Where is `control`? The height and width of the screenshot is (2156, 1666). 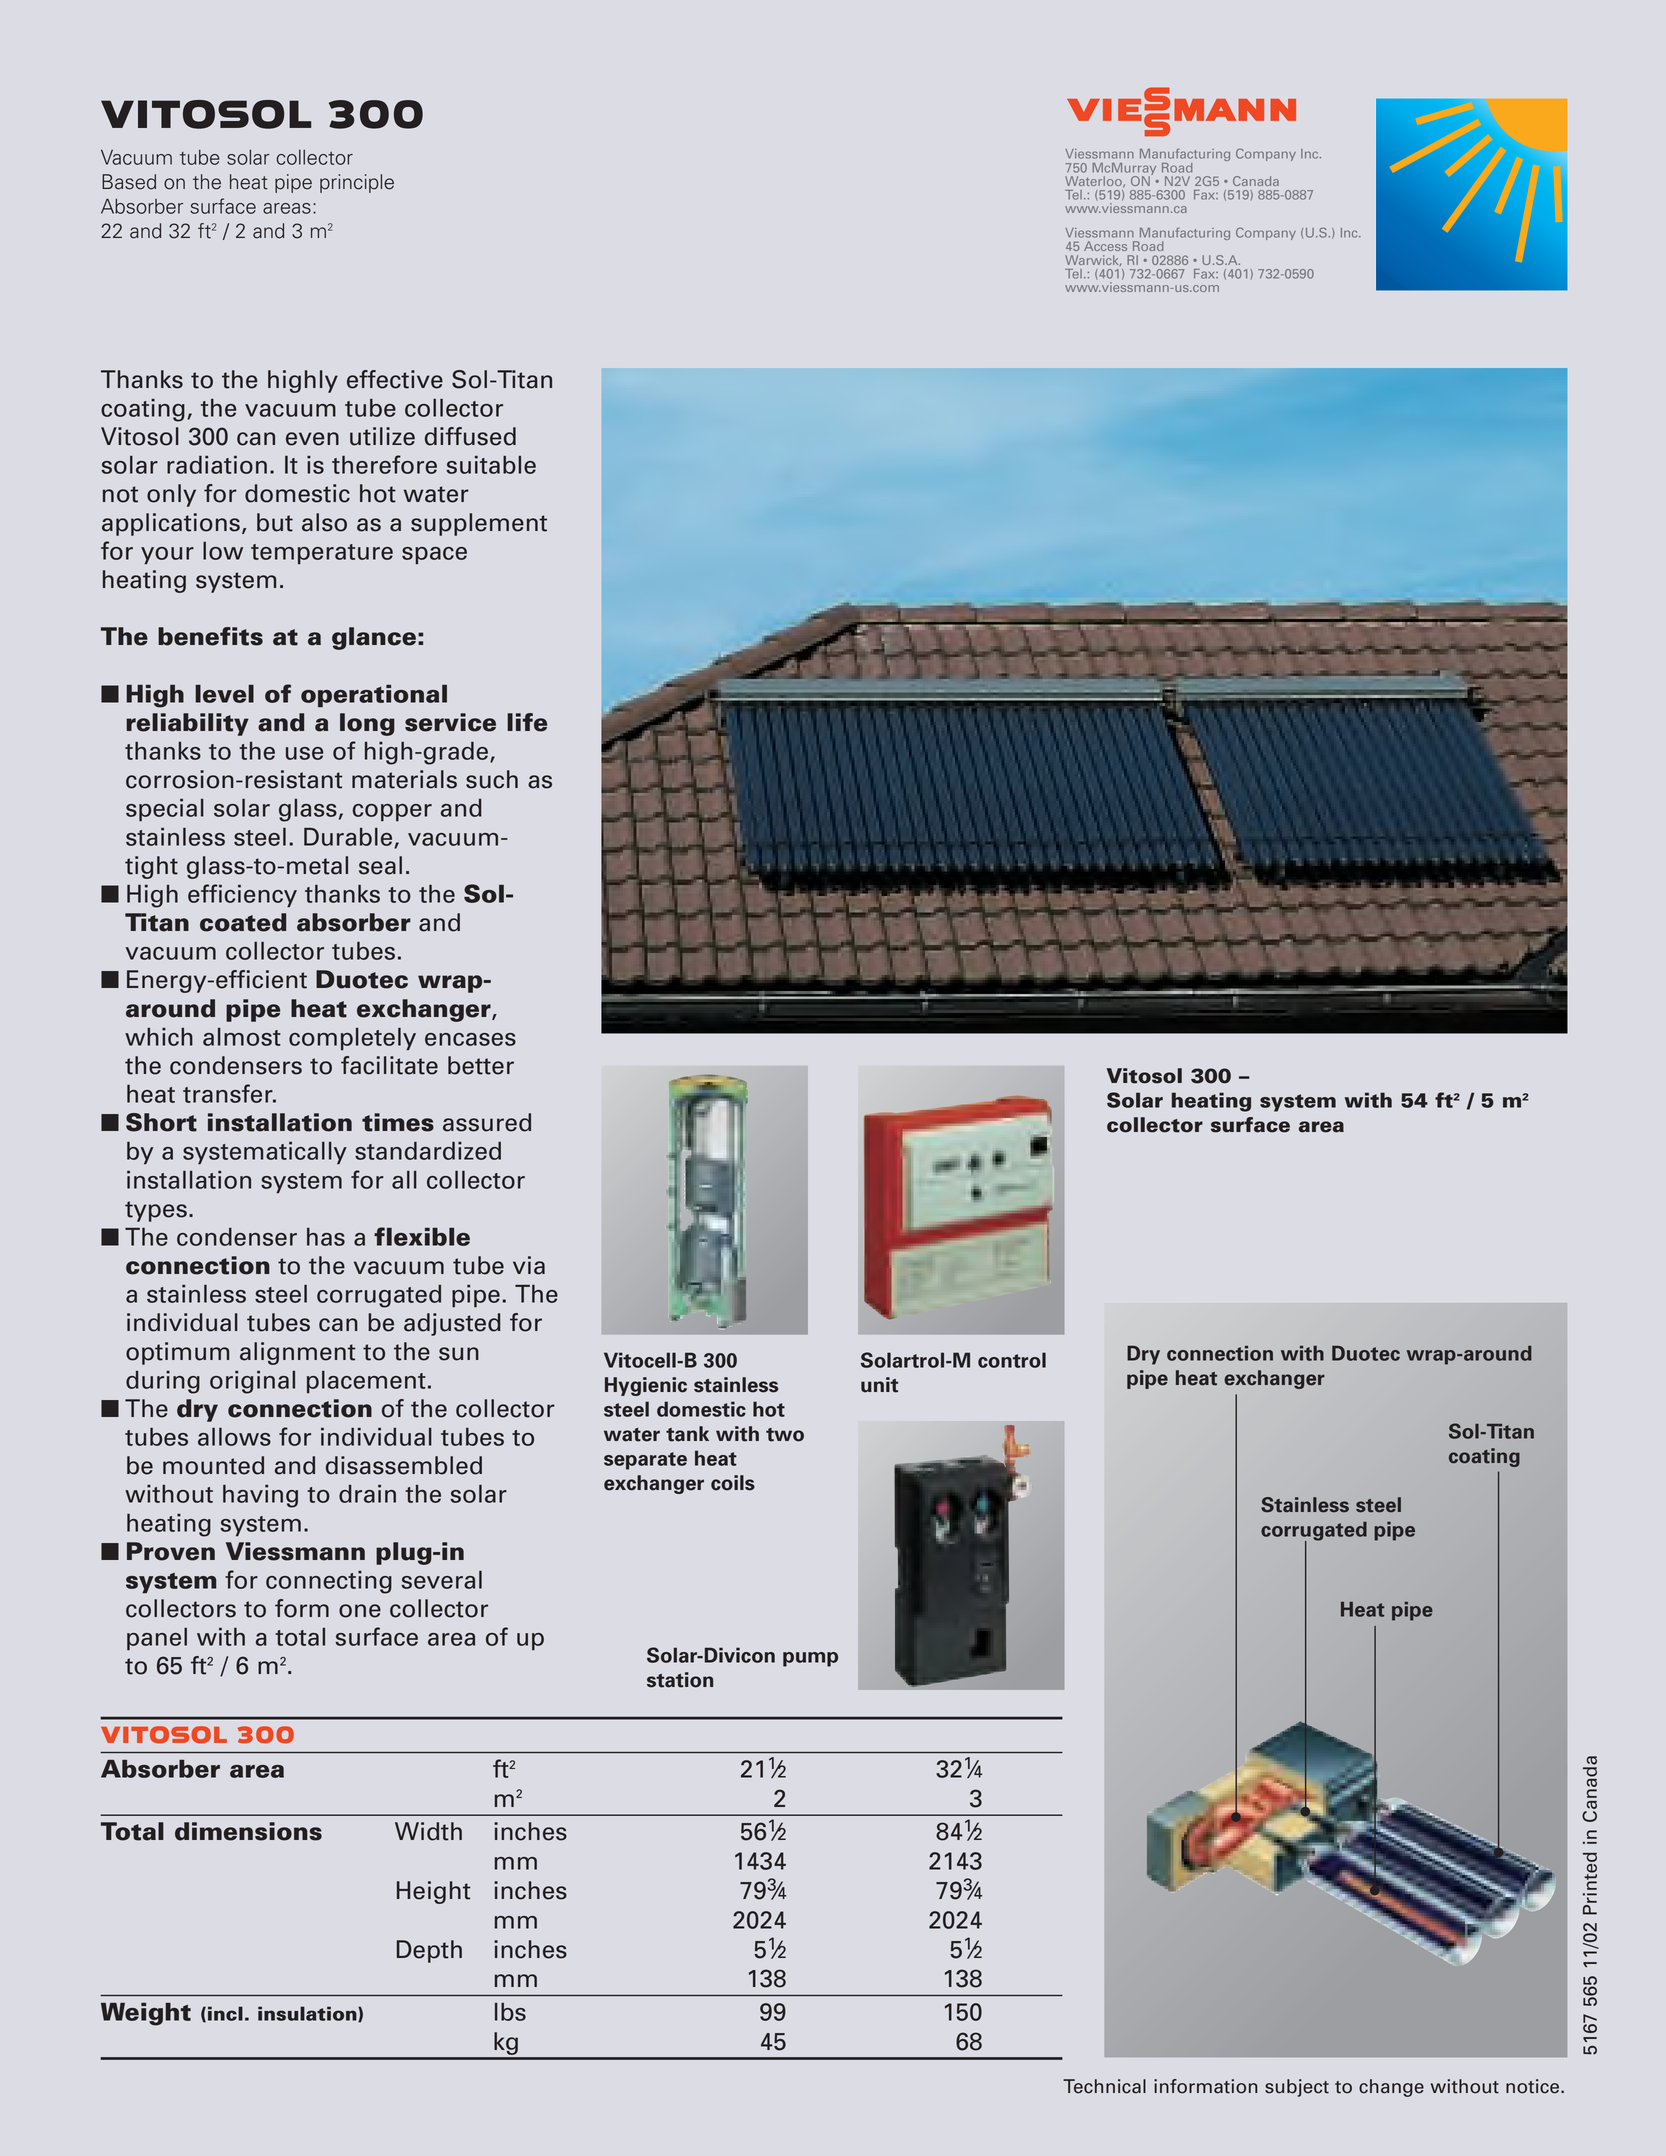
control is located at coordinates (1012, 1360).
